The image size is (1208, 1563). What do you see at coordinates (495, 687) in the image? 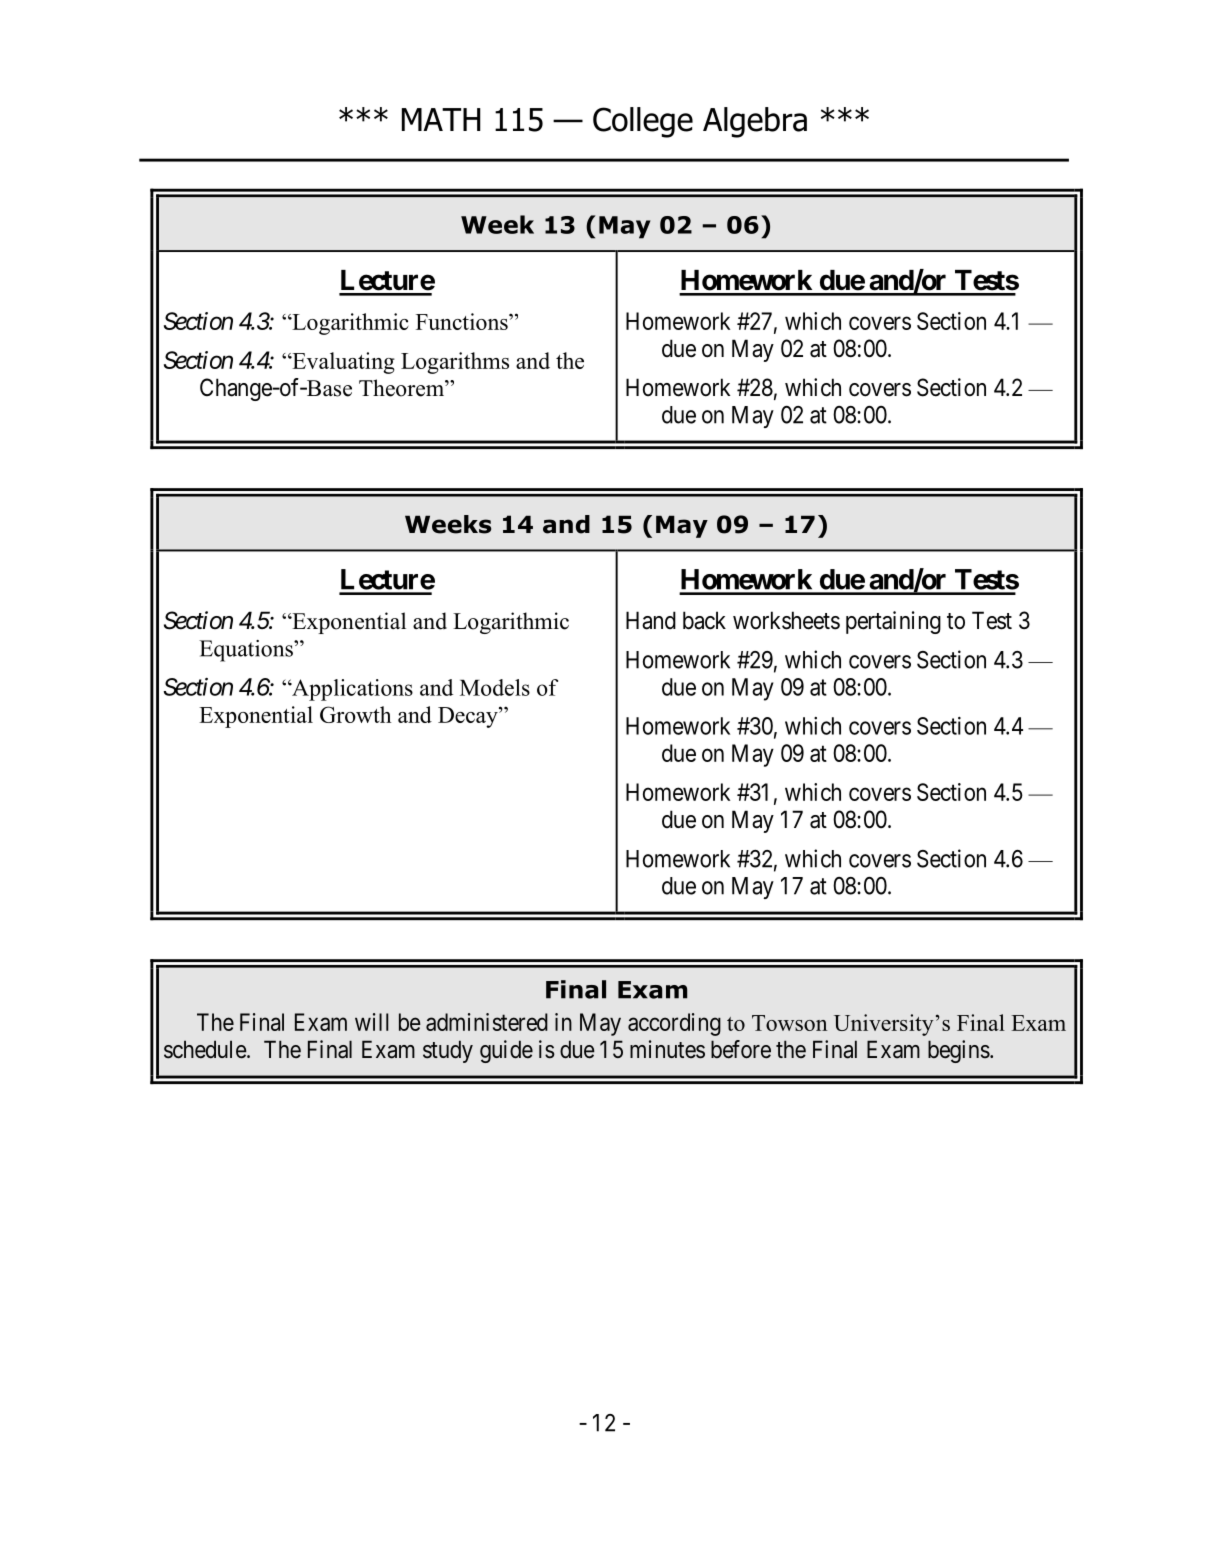
I see `Models` at bounding box center [495, 687].
